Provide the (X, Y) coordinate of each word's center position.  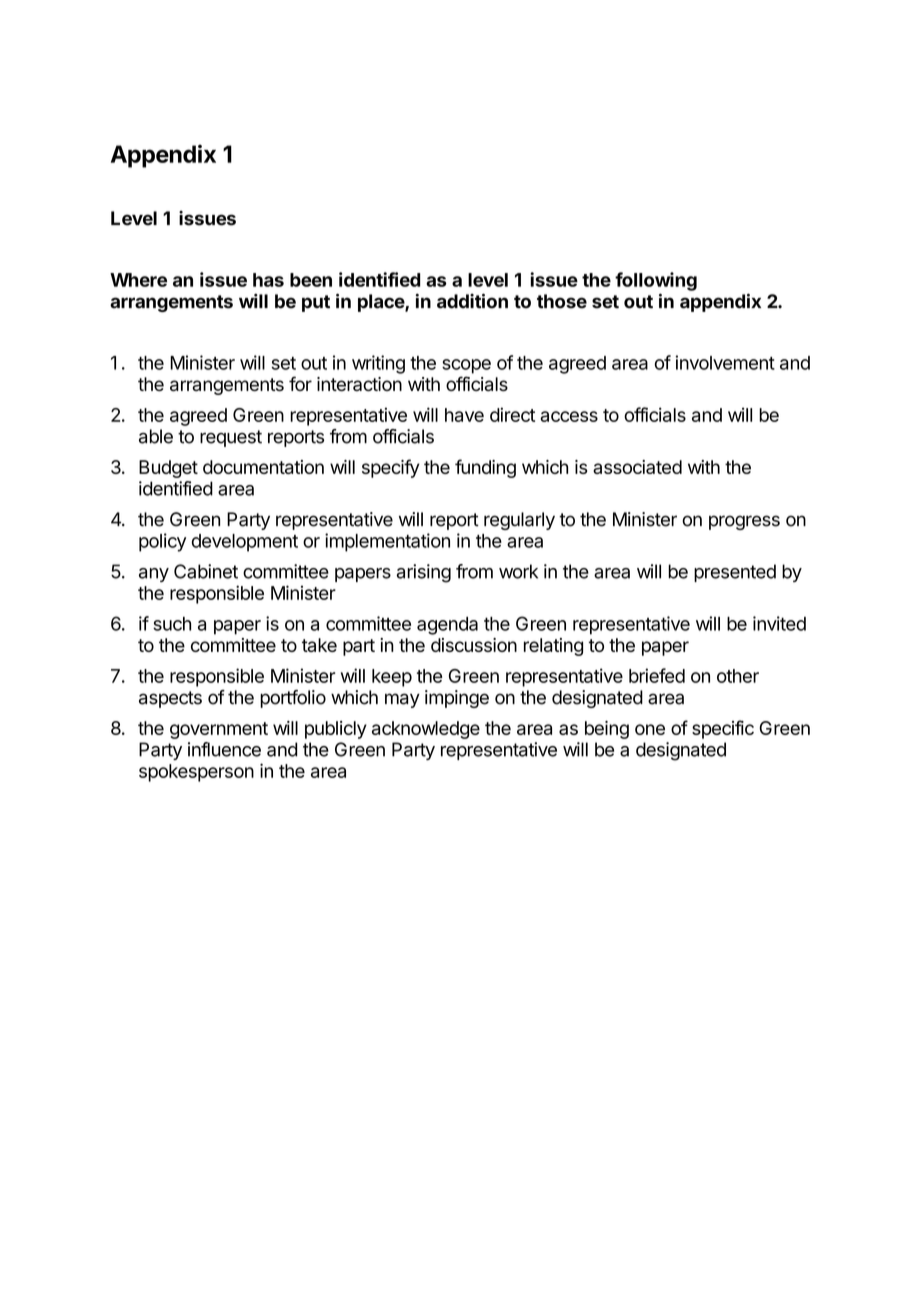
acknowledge (426, 730)
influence (224, 749)
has (268, 280)
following (656, 281)
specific (723, 729)
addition (472, 301)
